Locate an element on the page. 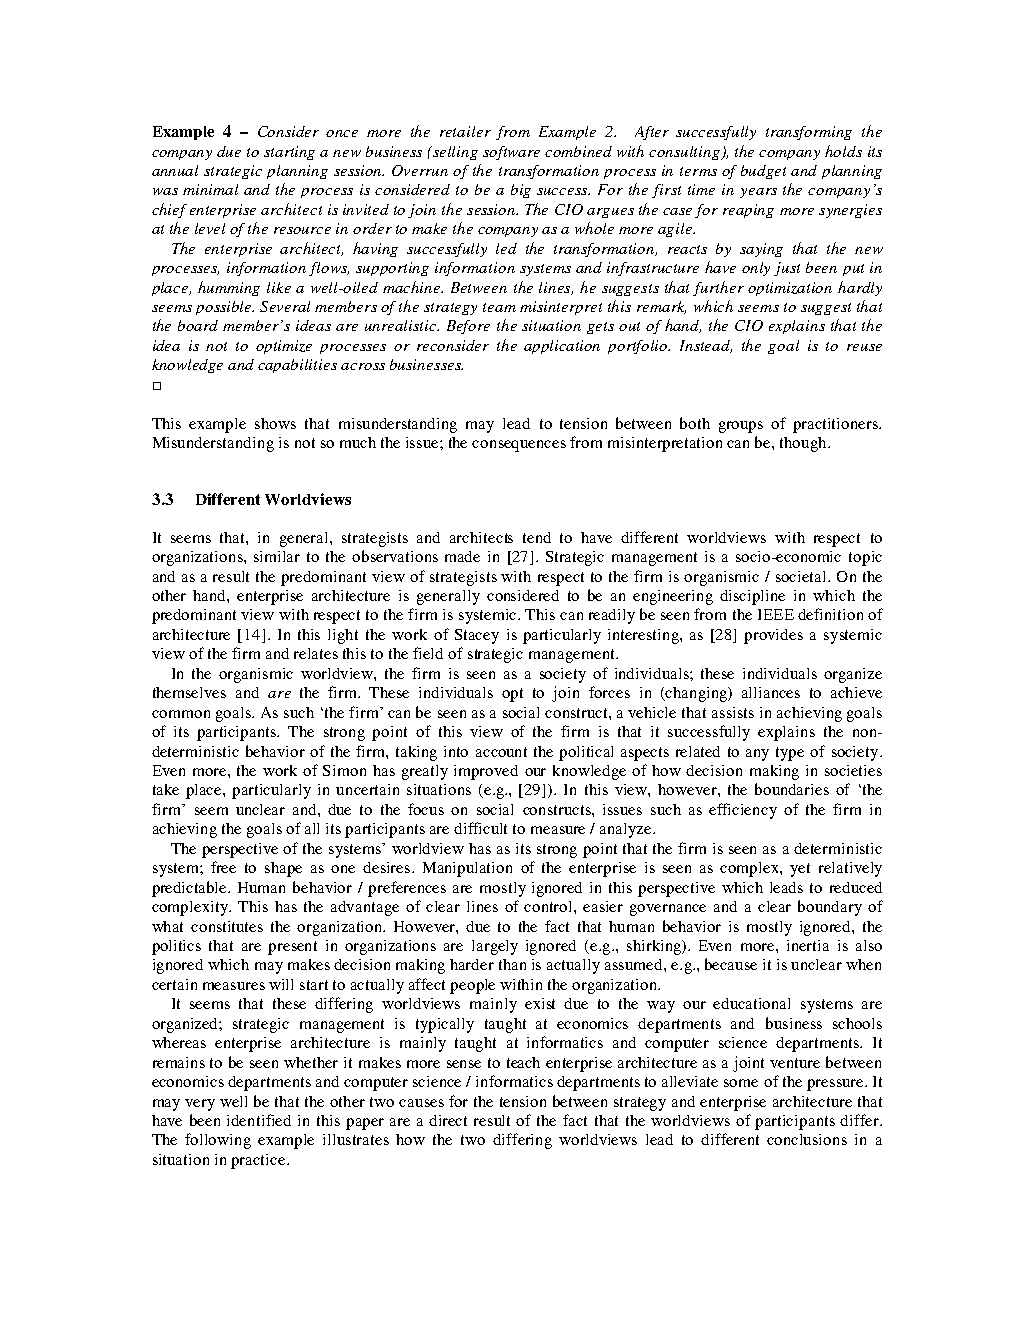  optimize is located at coordinates (284, 347).
